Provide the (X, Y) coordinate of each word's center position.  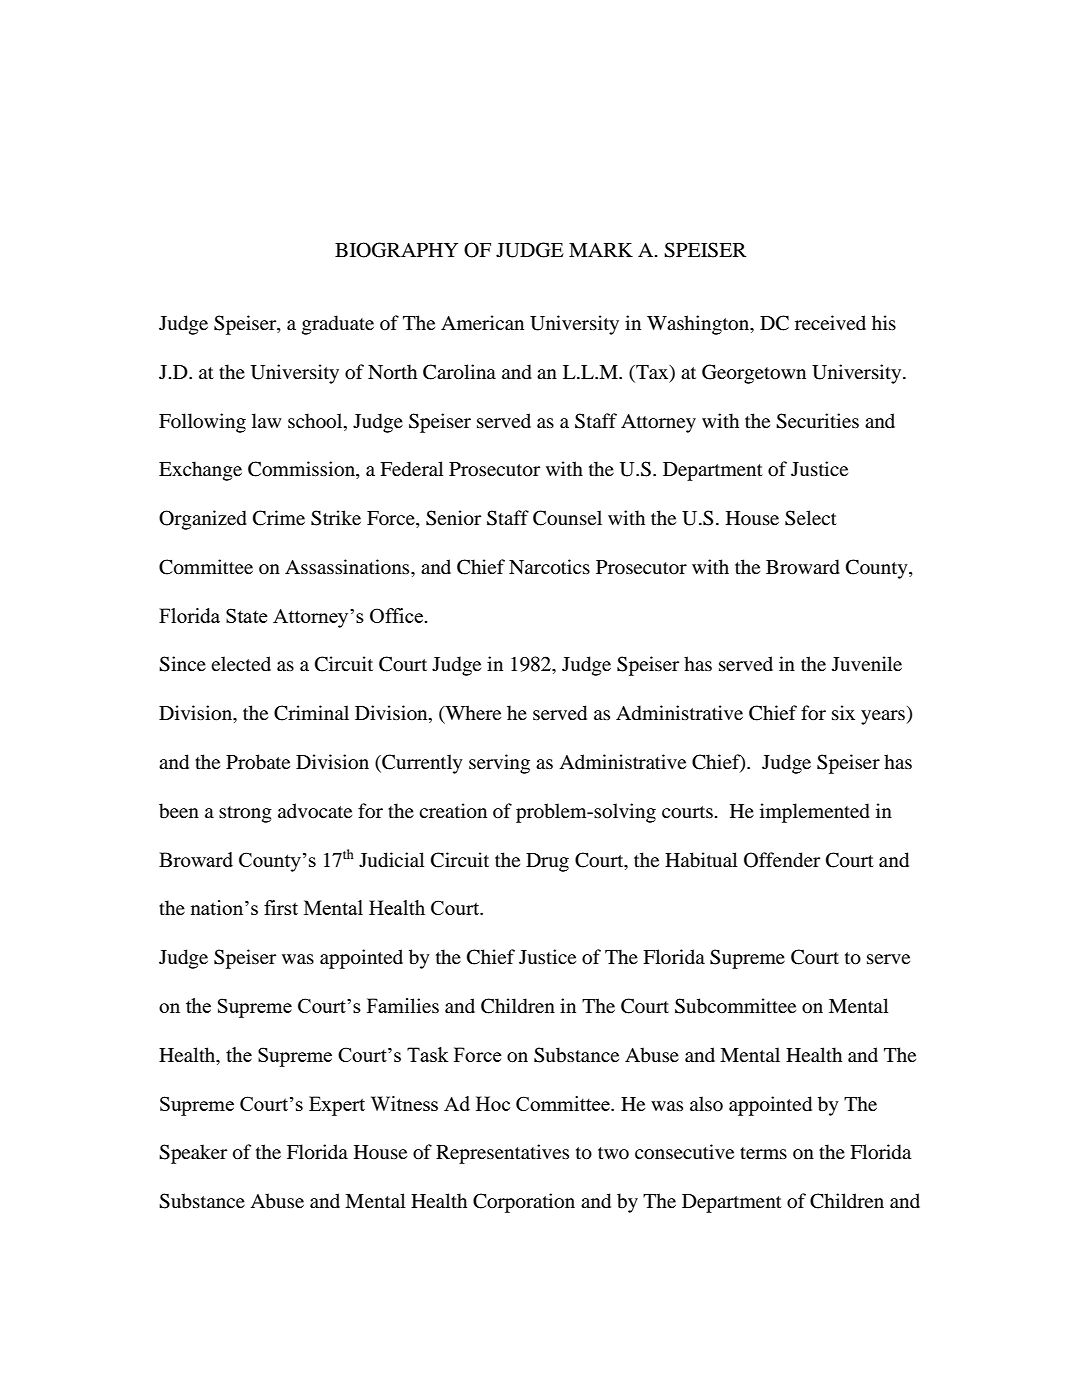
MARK (601, 250)
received (830, 322)
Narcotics (549, 567)
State (247, 615)
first (281, 907)
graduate (338, 325)
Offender (782, 860)
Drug (547, 862)
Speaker (193, 1154)
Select (811, 518)
